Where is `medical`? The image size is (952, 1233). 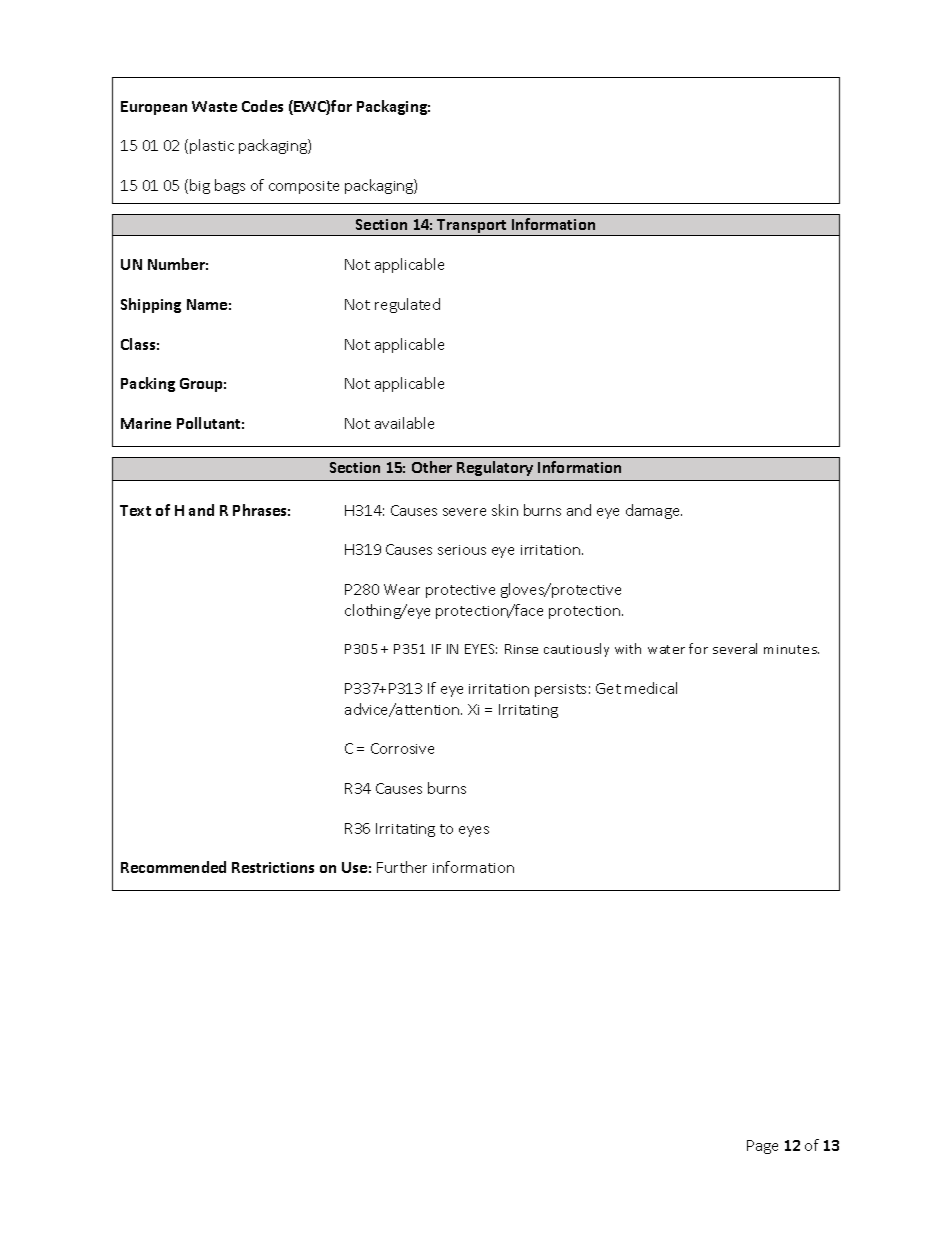
medical is located at coordinates (651, 688).
